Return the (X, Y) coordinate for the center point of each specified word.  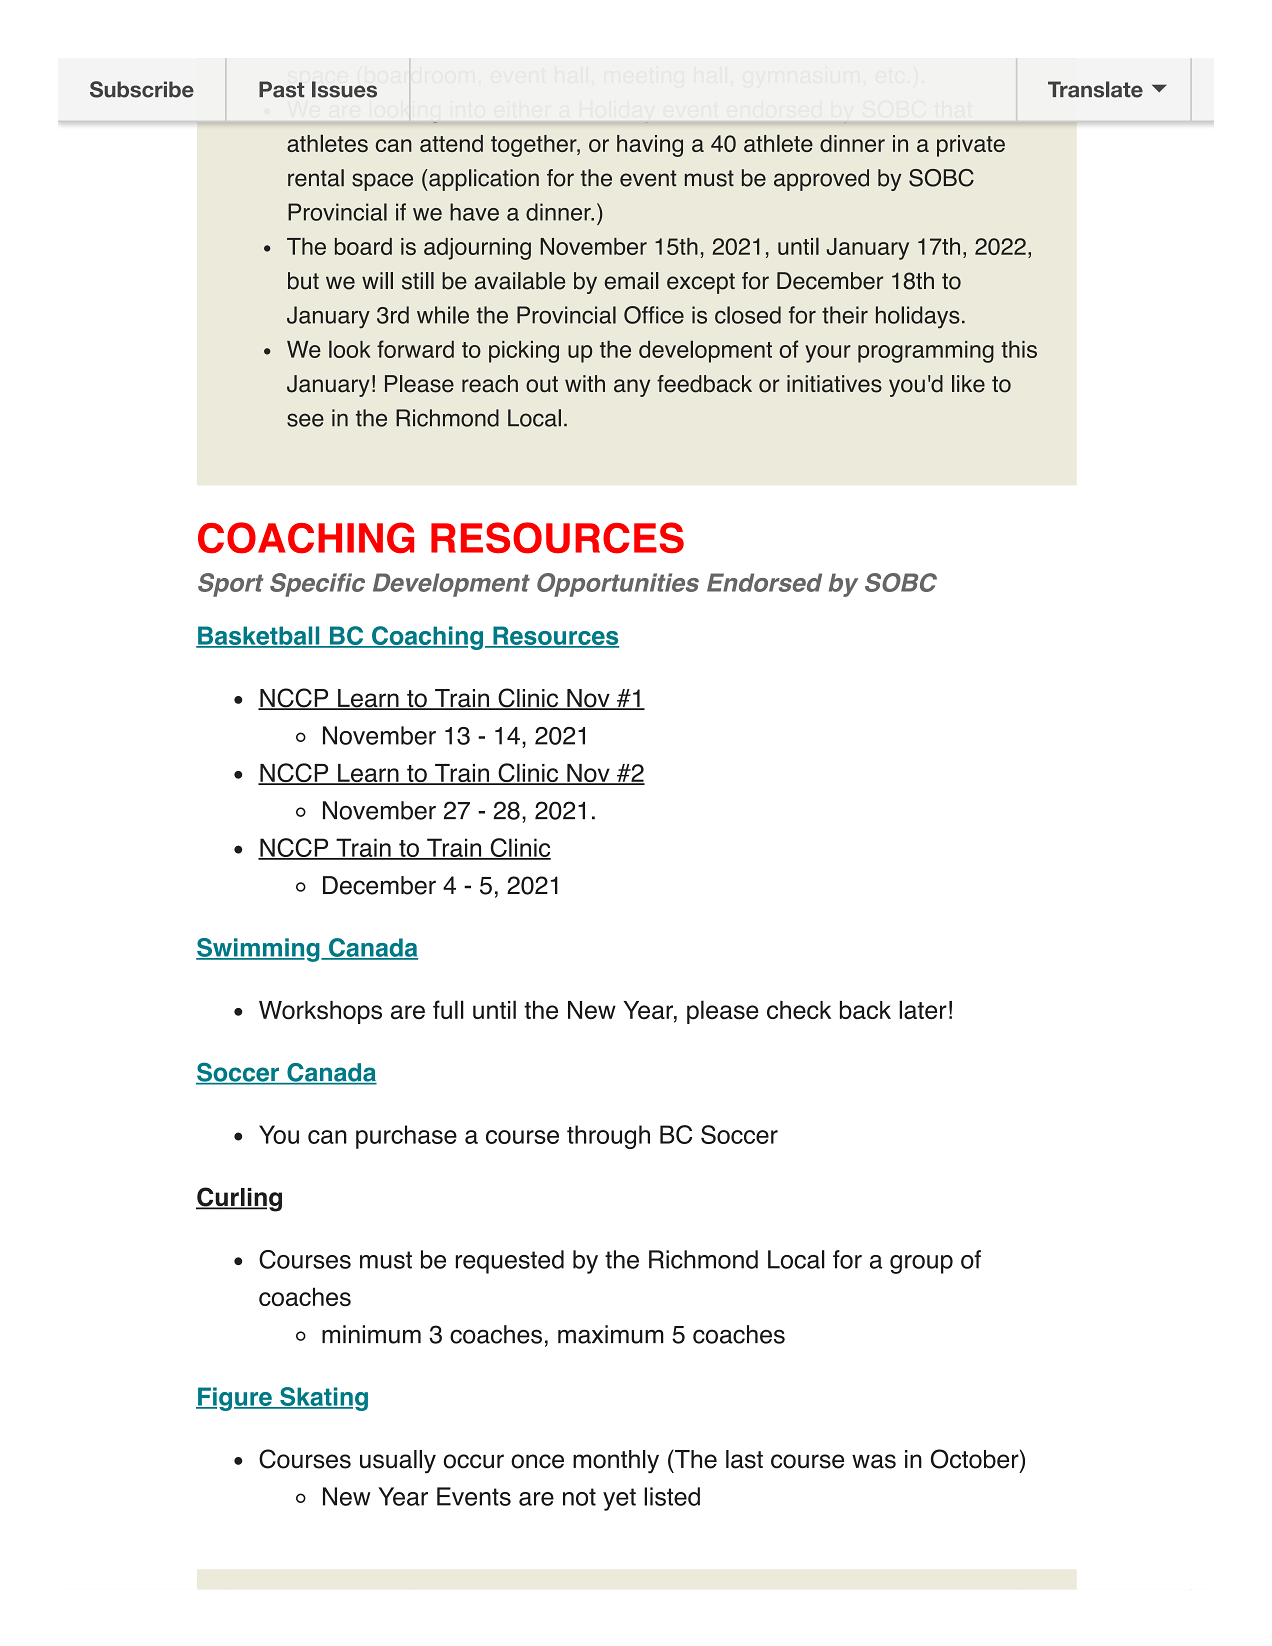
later (923, 1010)
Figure (235, 1399)
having (650, 146)
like (968, 384)
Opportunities (618, 585)
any (632, 388)
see (305, 420)
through (608, 1137)
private (971, 146)
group (921, 1264)
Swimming (259, 950)
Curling (239, 1199)
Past (281, 89)
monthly (616, 1462)
